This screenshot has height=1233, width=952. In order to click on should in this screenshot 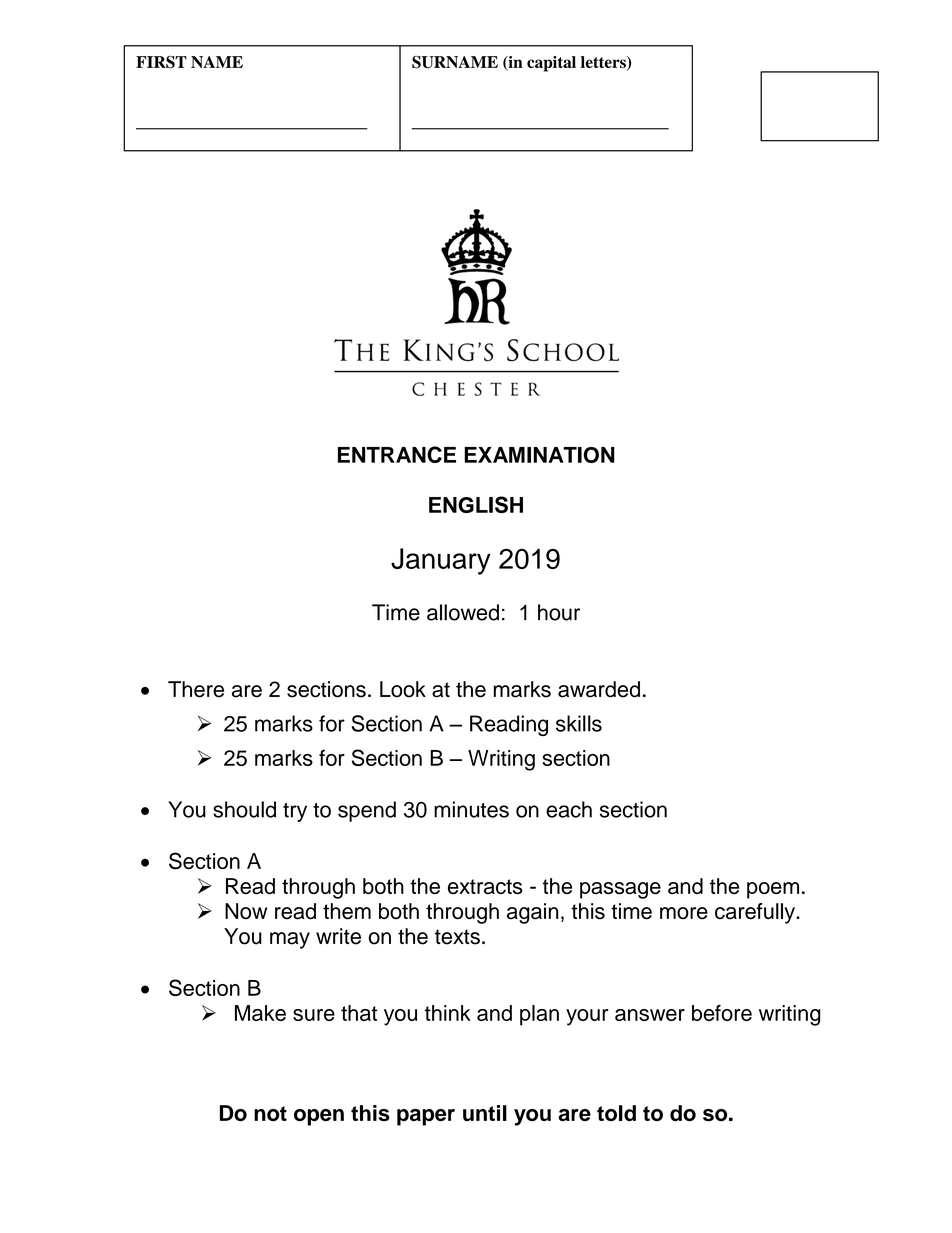, I will do `click(244, 809)`.
